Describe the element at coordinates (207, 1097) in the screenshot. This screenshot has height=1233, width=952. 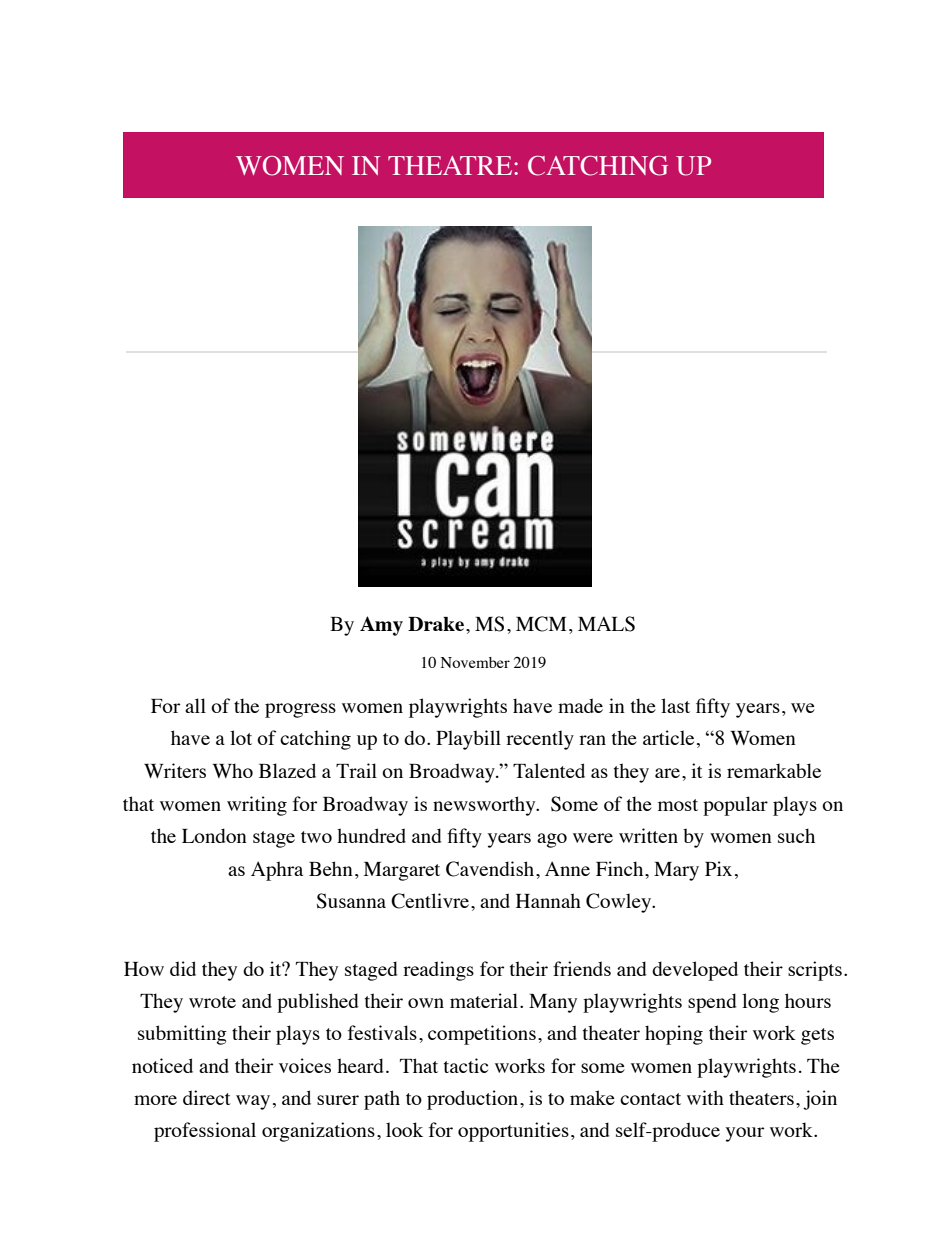
I see `direct` at that location.
